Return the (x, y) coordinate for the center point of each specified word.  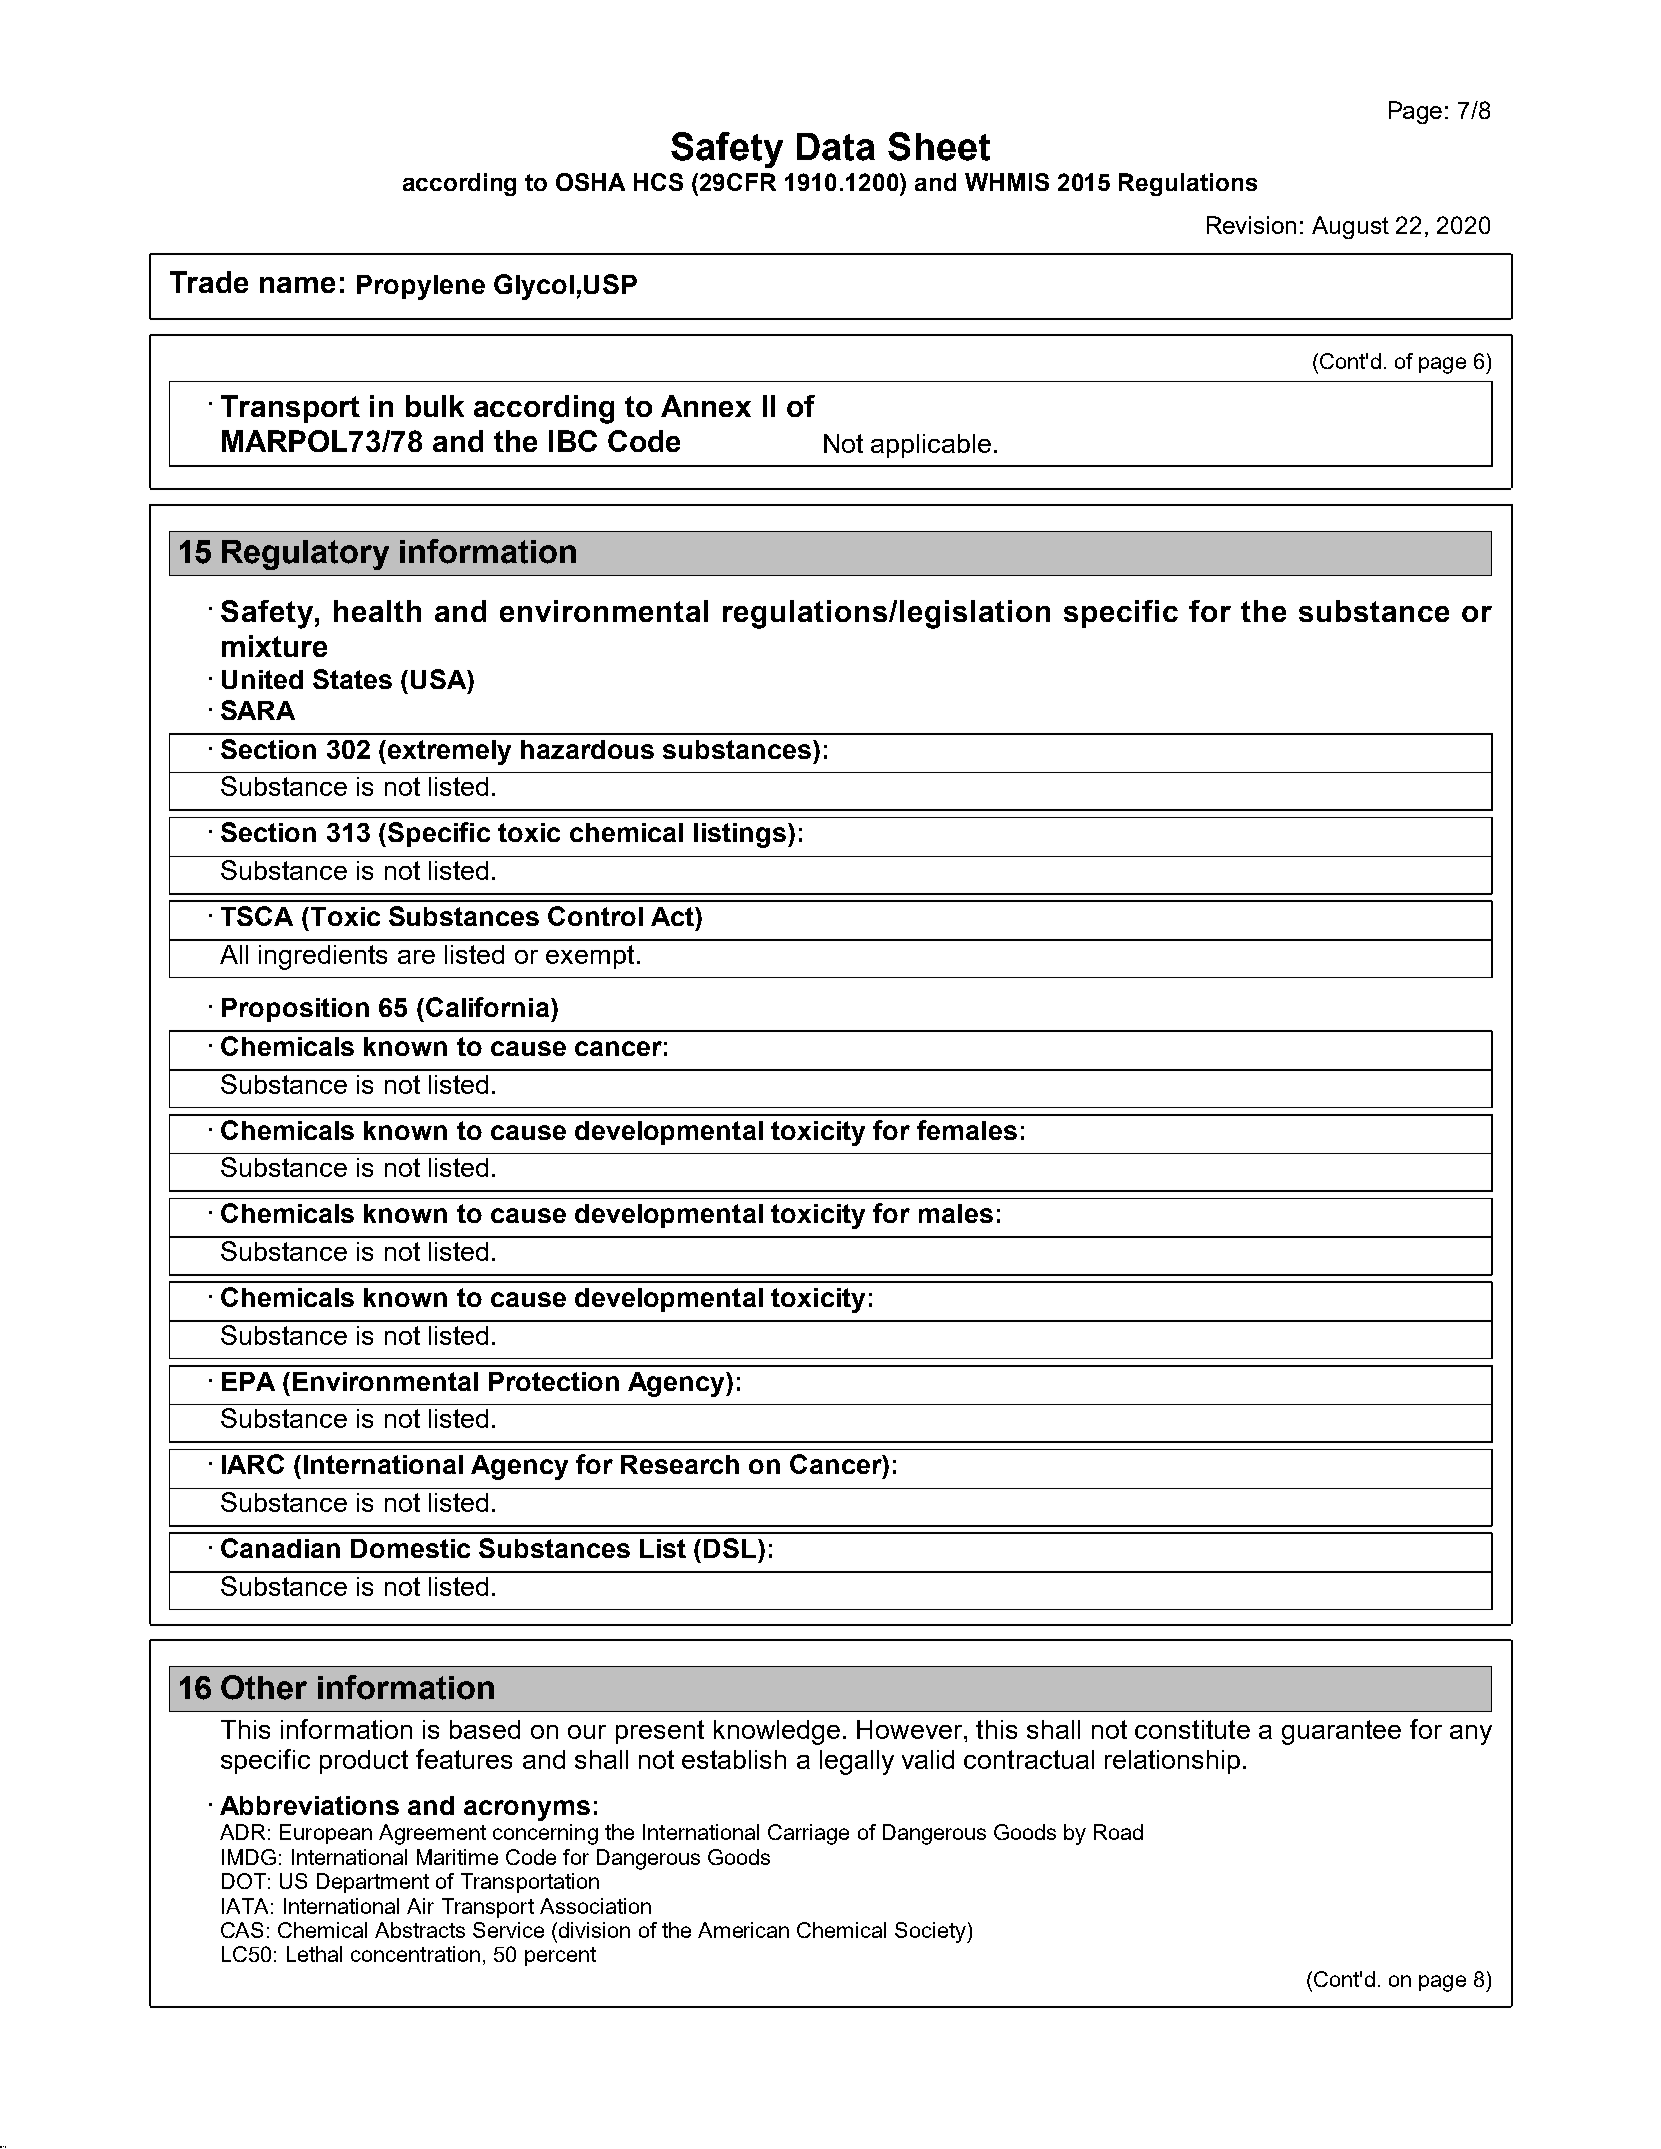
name (297, 285)
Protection (554, 1381)
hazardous (587, 749)
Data (836, 147)
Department (373, 1883)
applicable (931, 446)
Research (680, 1464)
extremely (449, 752)
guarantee (1341, 1732)
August (1350, 227)
